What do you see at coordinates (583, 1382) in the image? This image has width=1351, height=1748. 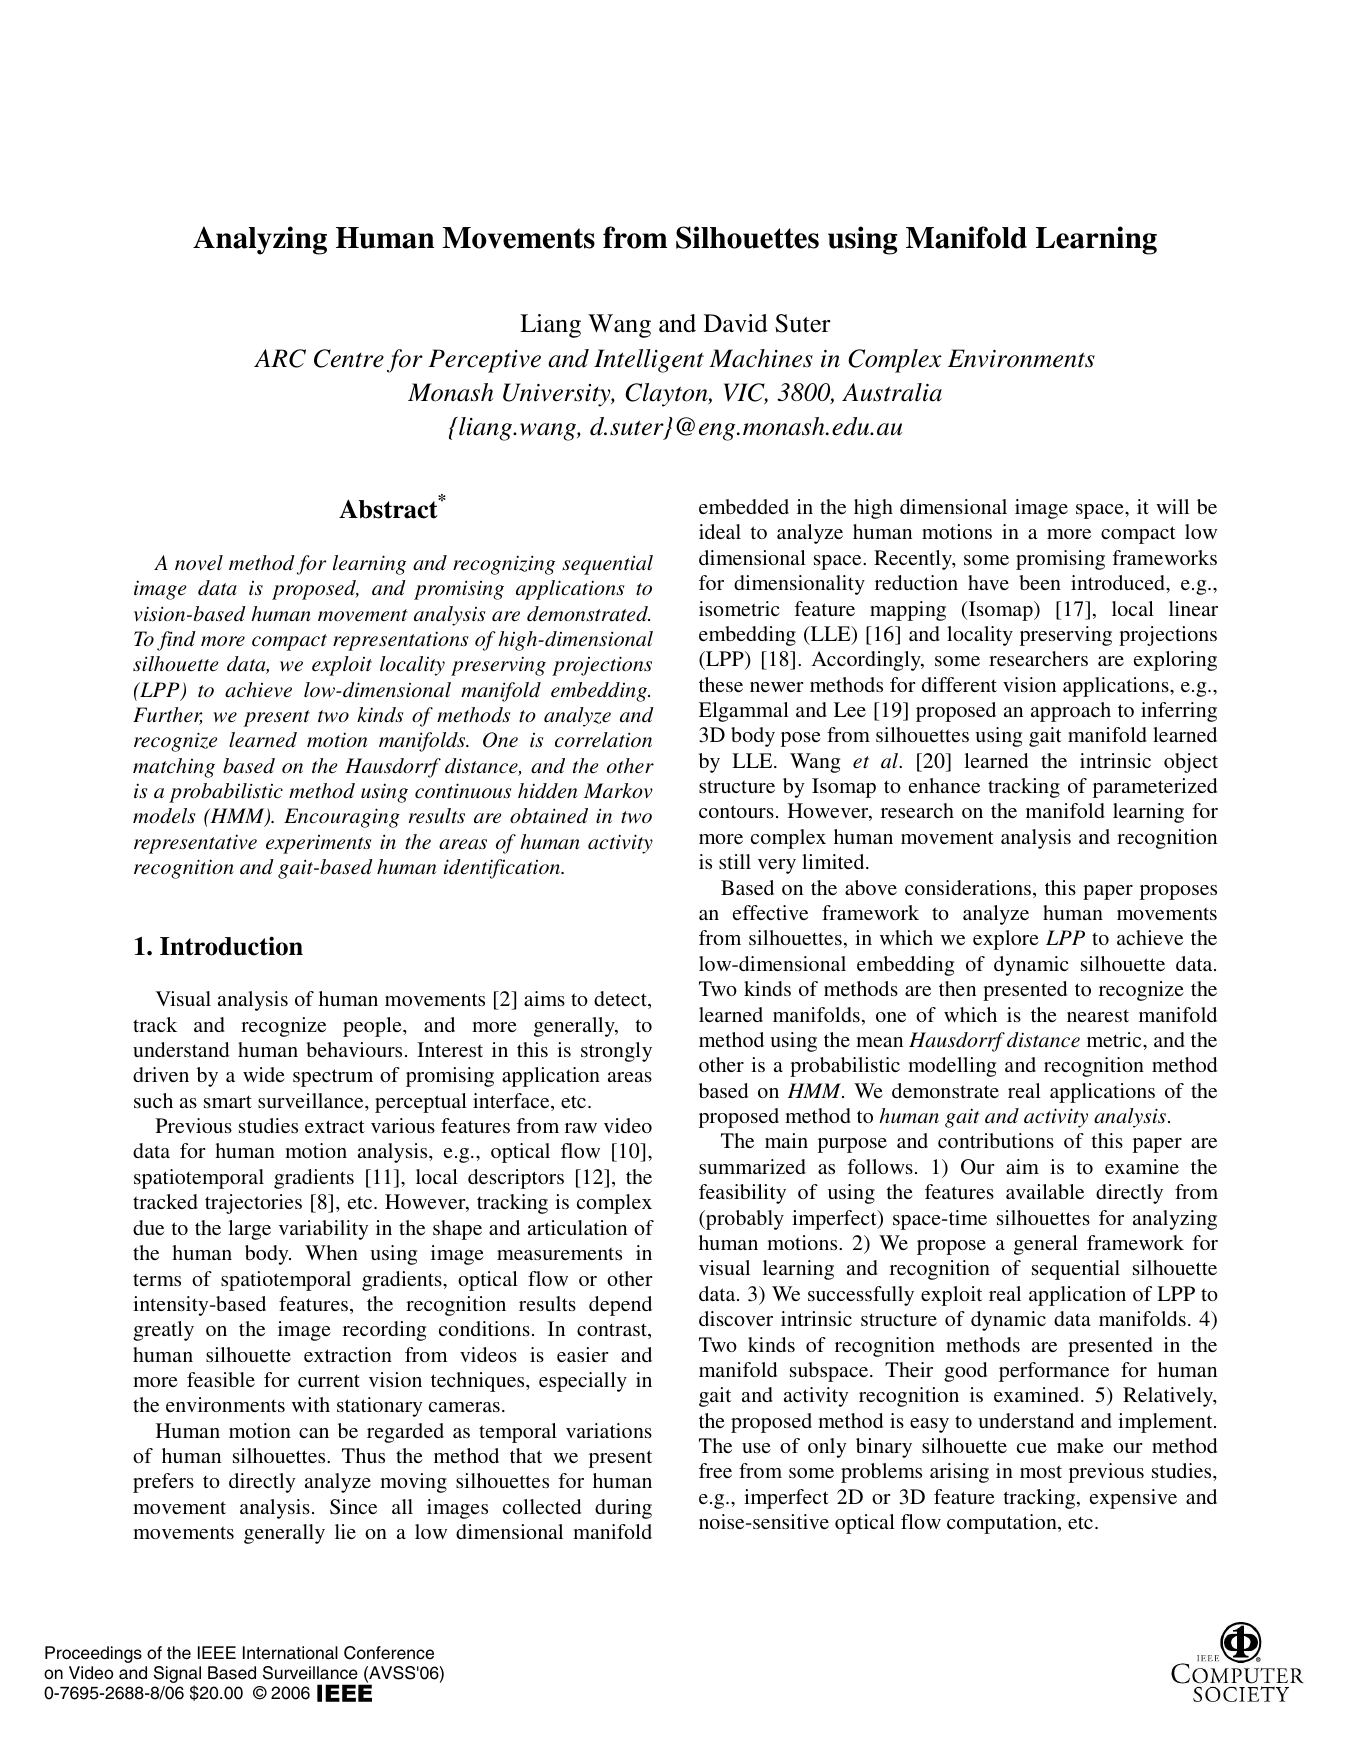 I see `especially` at bounding box center [583, 1382].
